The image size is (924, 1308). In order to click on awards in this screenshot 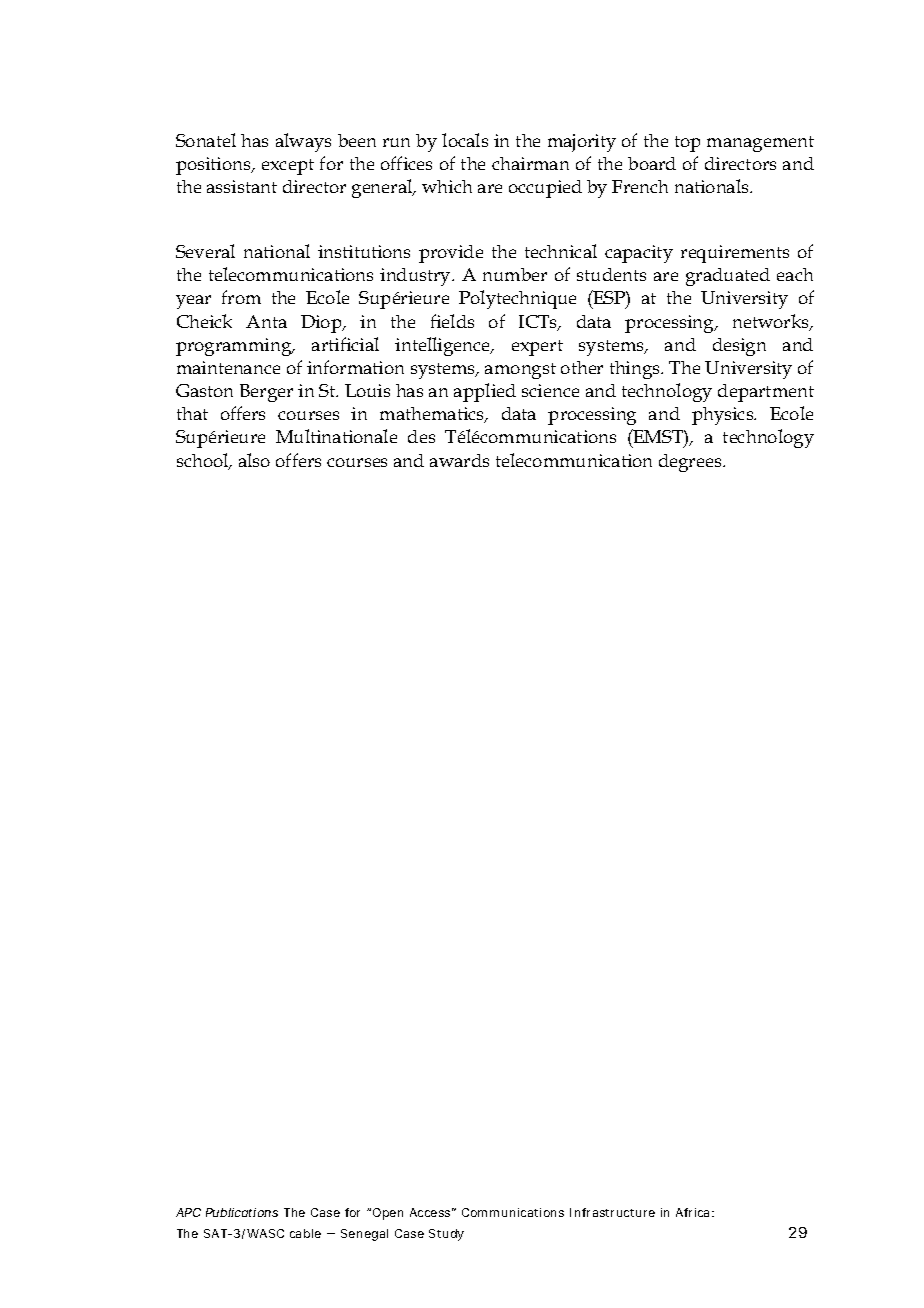, I will do `click(459, 460)`.
